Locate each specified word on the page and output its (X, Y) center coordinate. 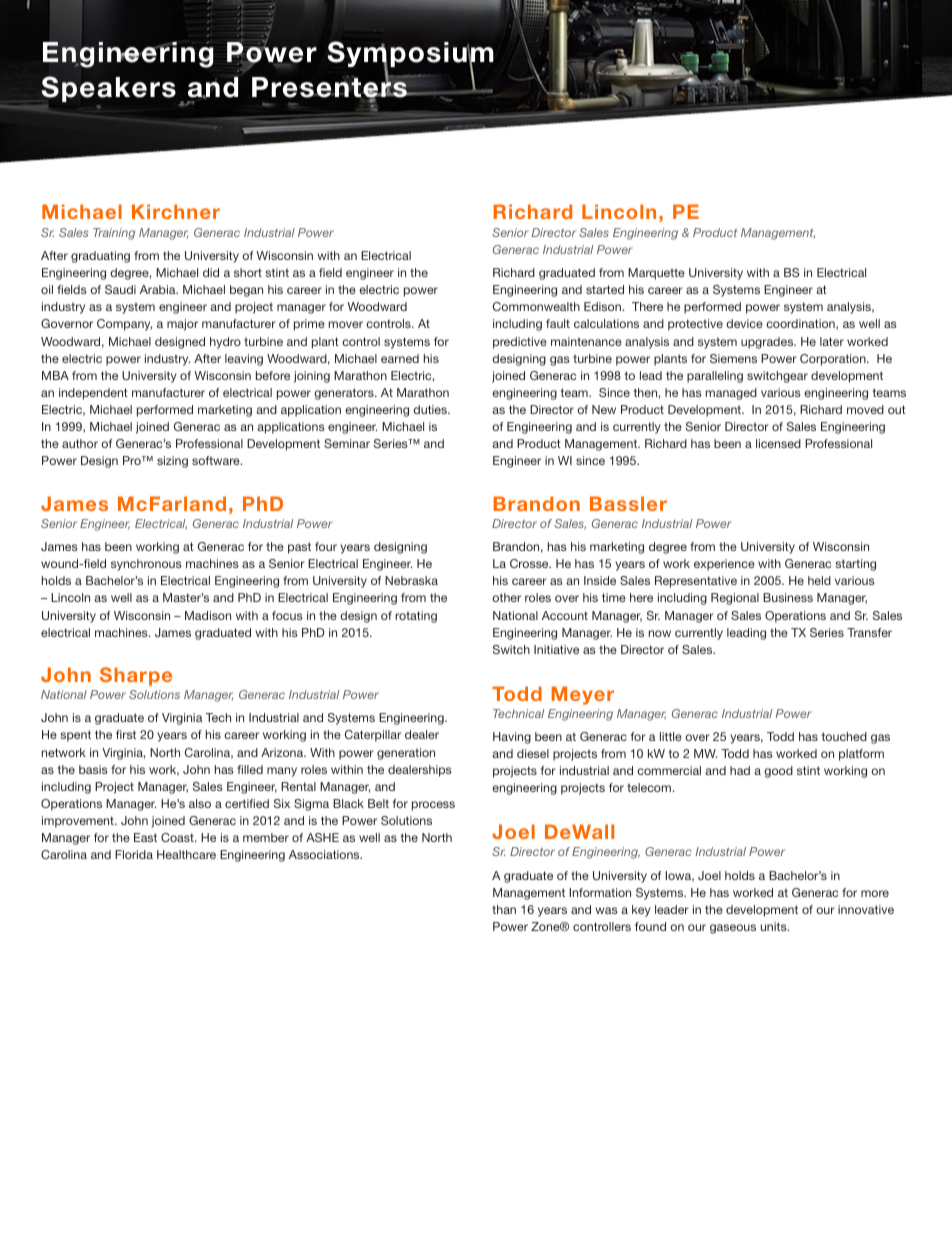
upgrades (768, 343)
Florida (134, 854)
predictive (520, 343)
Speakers (108, 89)
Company (124, 325)
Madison (208, 615)
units (775, 926)
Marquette (656, 274)
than (504, 909)
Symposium (410, 55)
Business (788, 597)
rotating (416, 617)
